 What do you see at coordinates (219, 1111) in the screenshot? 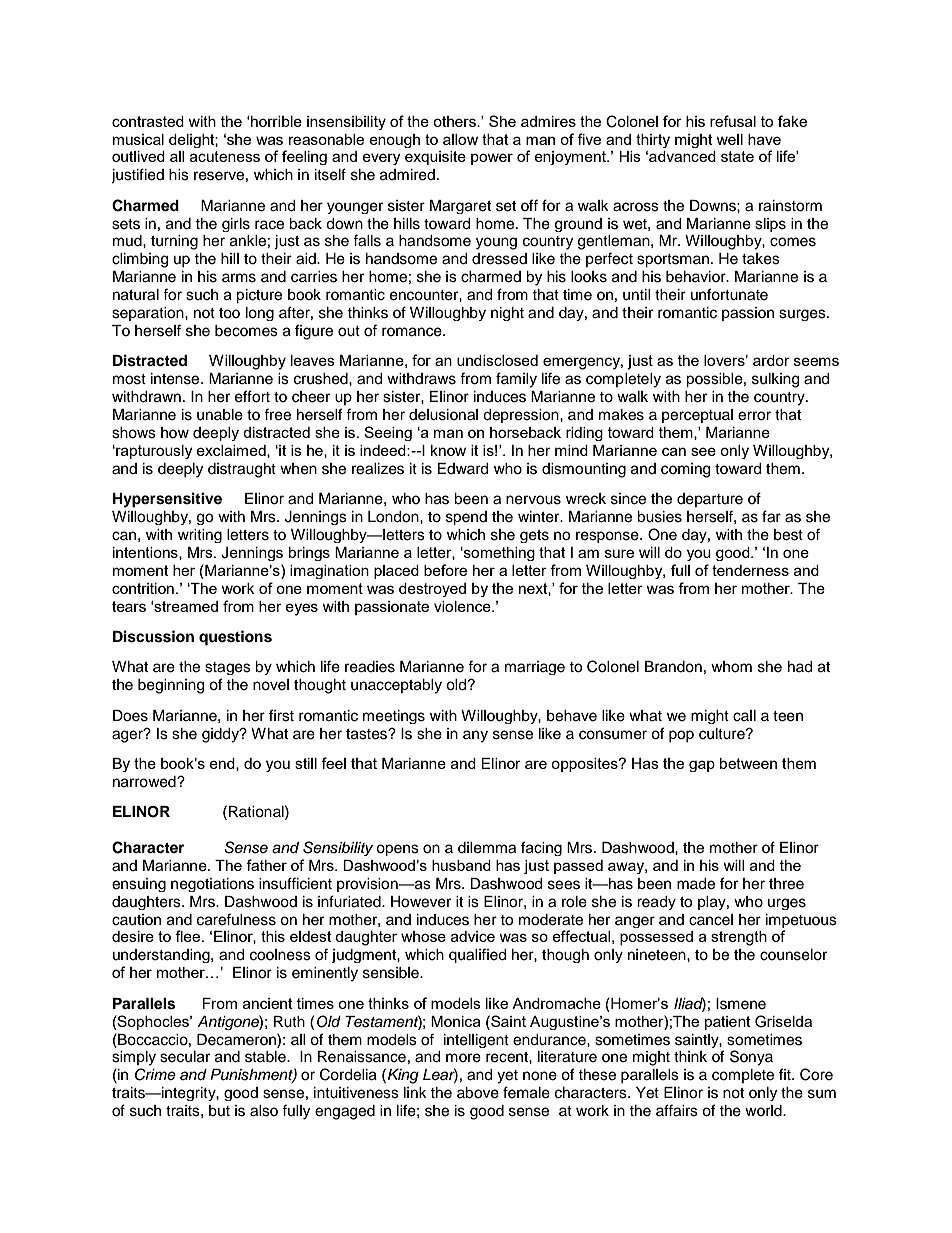
I see `but` at bounding box center [219, 1111].
